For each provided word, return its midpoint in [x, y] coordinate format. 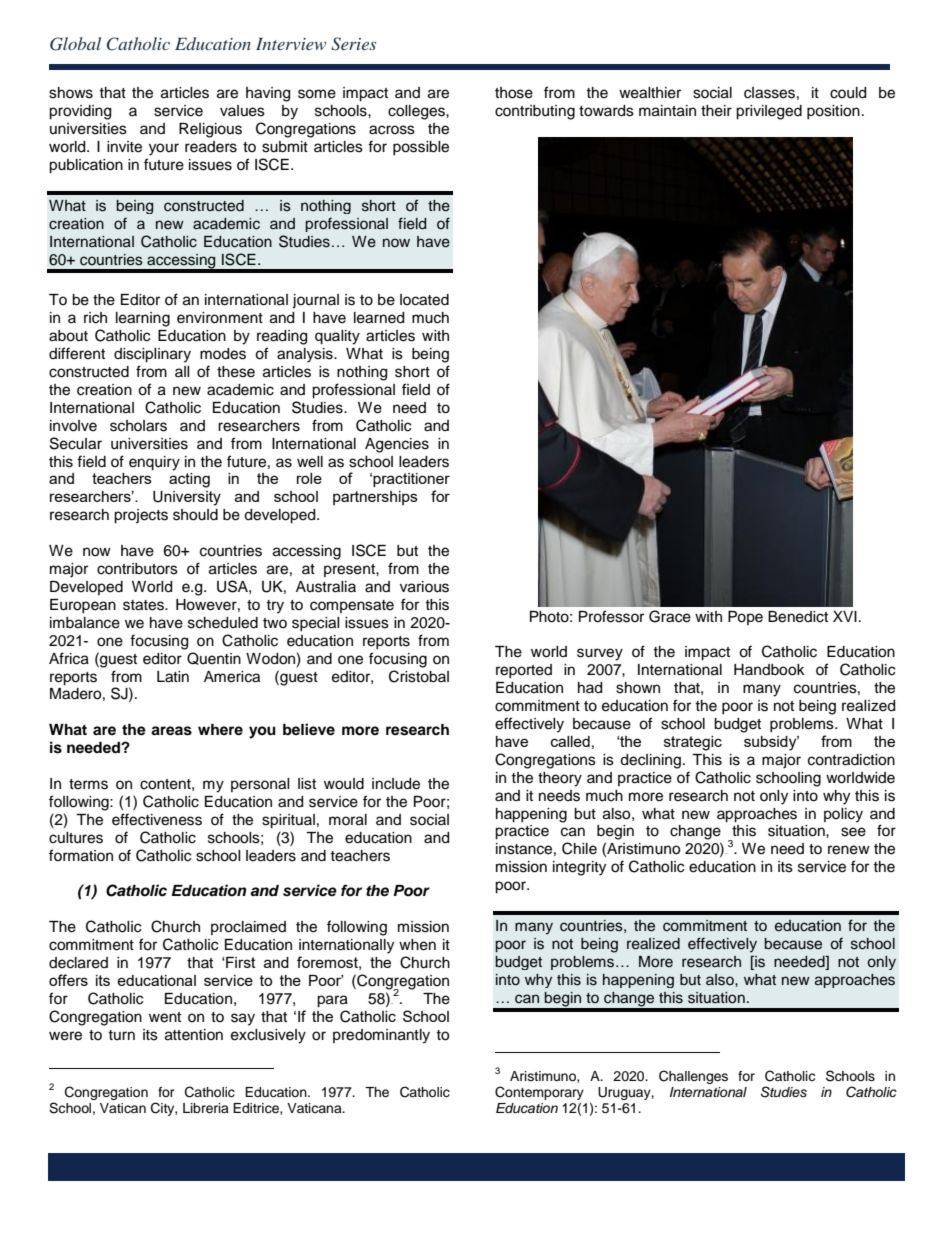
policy [843, 815]
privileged [769, 112]
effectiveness [157, 819]
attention [194, 1035]
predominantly [381, 1036]
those [514, 93]
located [424, 300]
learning [143, 319]
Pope [745, 618]
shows [71, 93]
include [396, 784]
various [424, 587]
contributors [137, 569]
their [716, 111]
